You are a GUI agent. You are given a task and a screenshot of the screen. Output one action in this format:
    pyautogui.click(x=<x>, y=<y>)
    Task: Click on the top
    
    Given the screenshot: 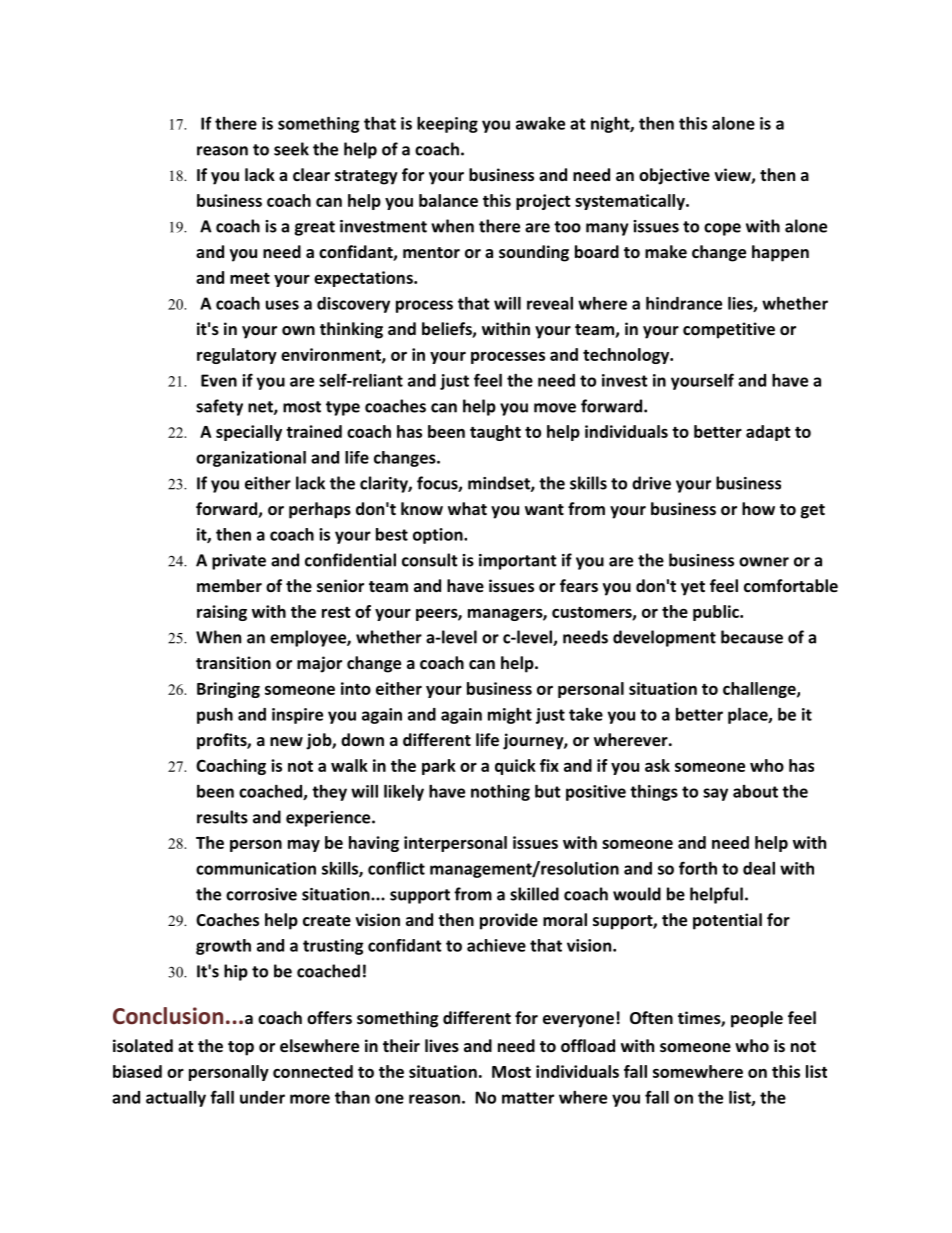 What is the action you would take?
    pyautogui.click(x=241, y=1048)
